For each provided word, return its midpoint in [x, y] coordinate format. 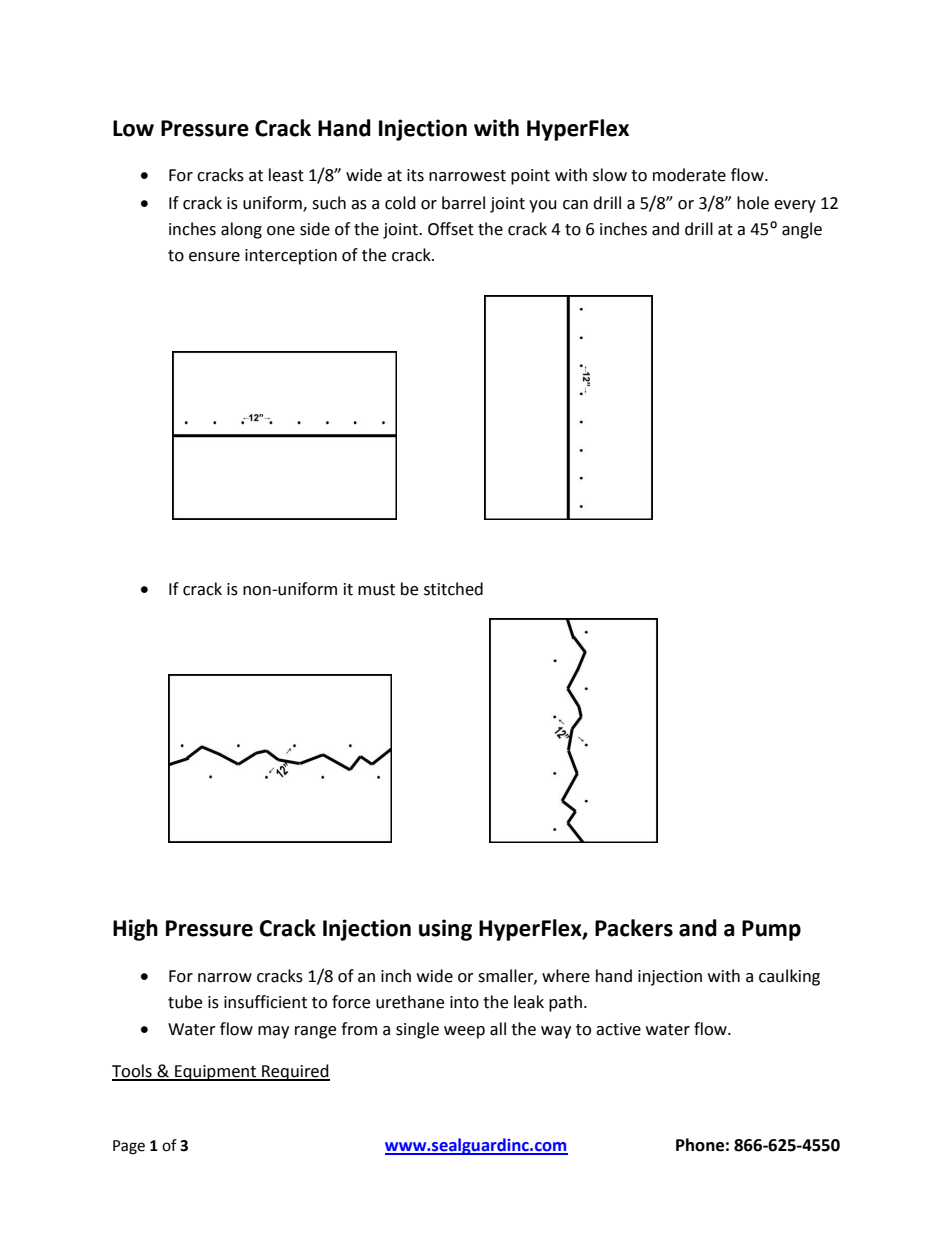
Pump [771, 930]
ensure [214, 257]
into [464, 1002]
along [241, 230]
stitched [453, 589]
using [445, 930]
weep [464, 1032]
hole [753, 203]
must [376, 590]
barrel [463, 203]
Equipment [216, 1073]
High [135, 930]
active [618, 1029]
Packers [634, 928]
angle [802, 230]
